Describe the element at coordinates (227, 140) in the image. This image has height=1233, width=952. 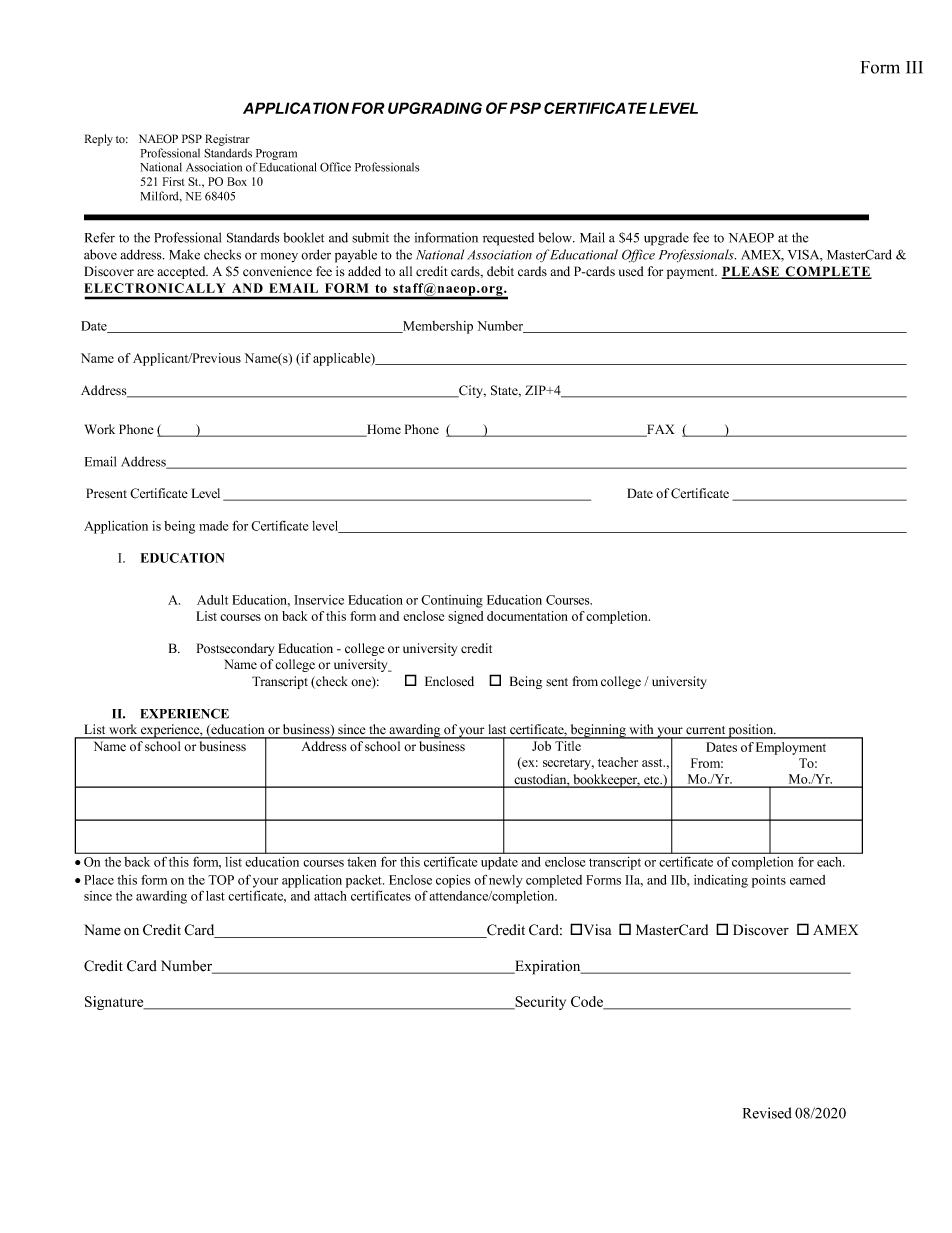
I see `Registrar` at that location.
